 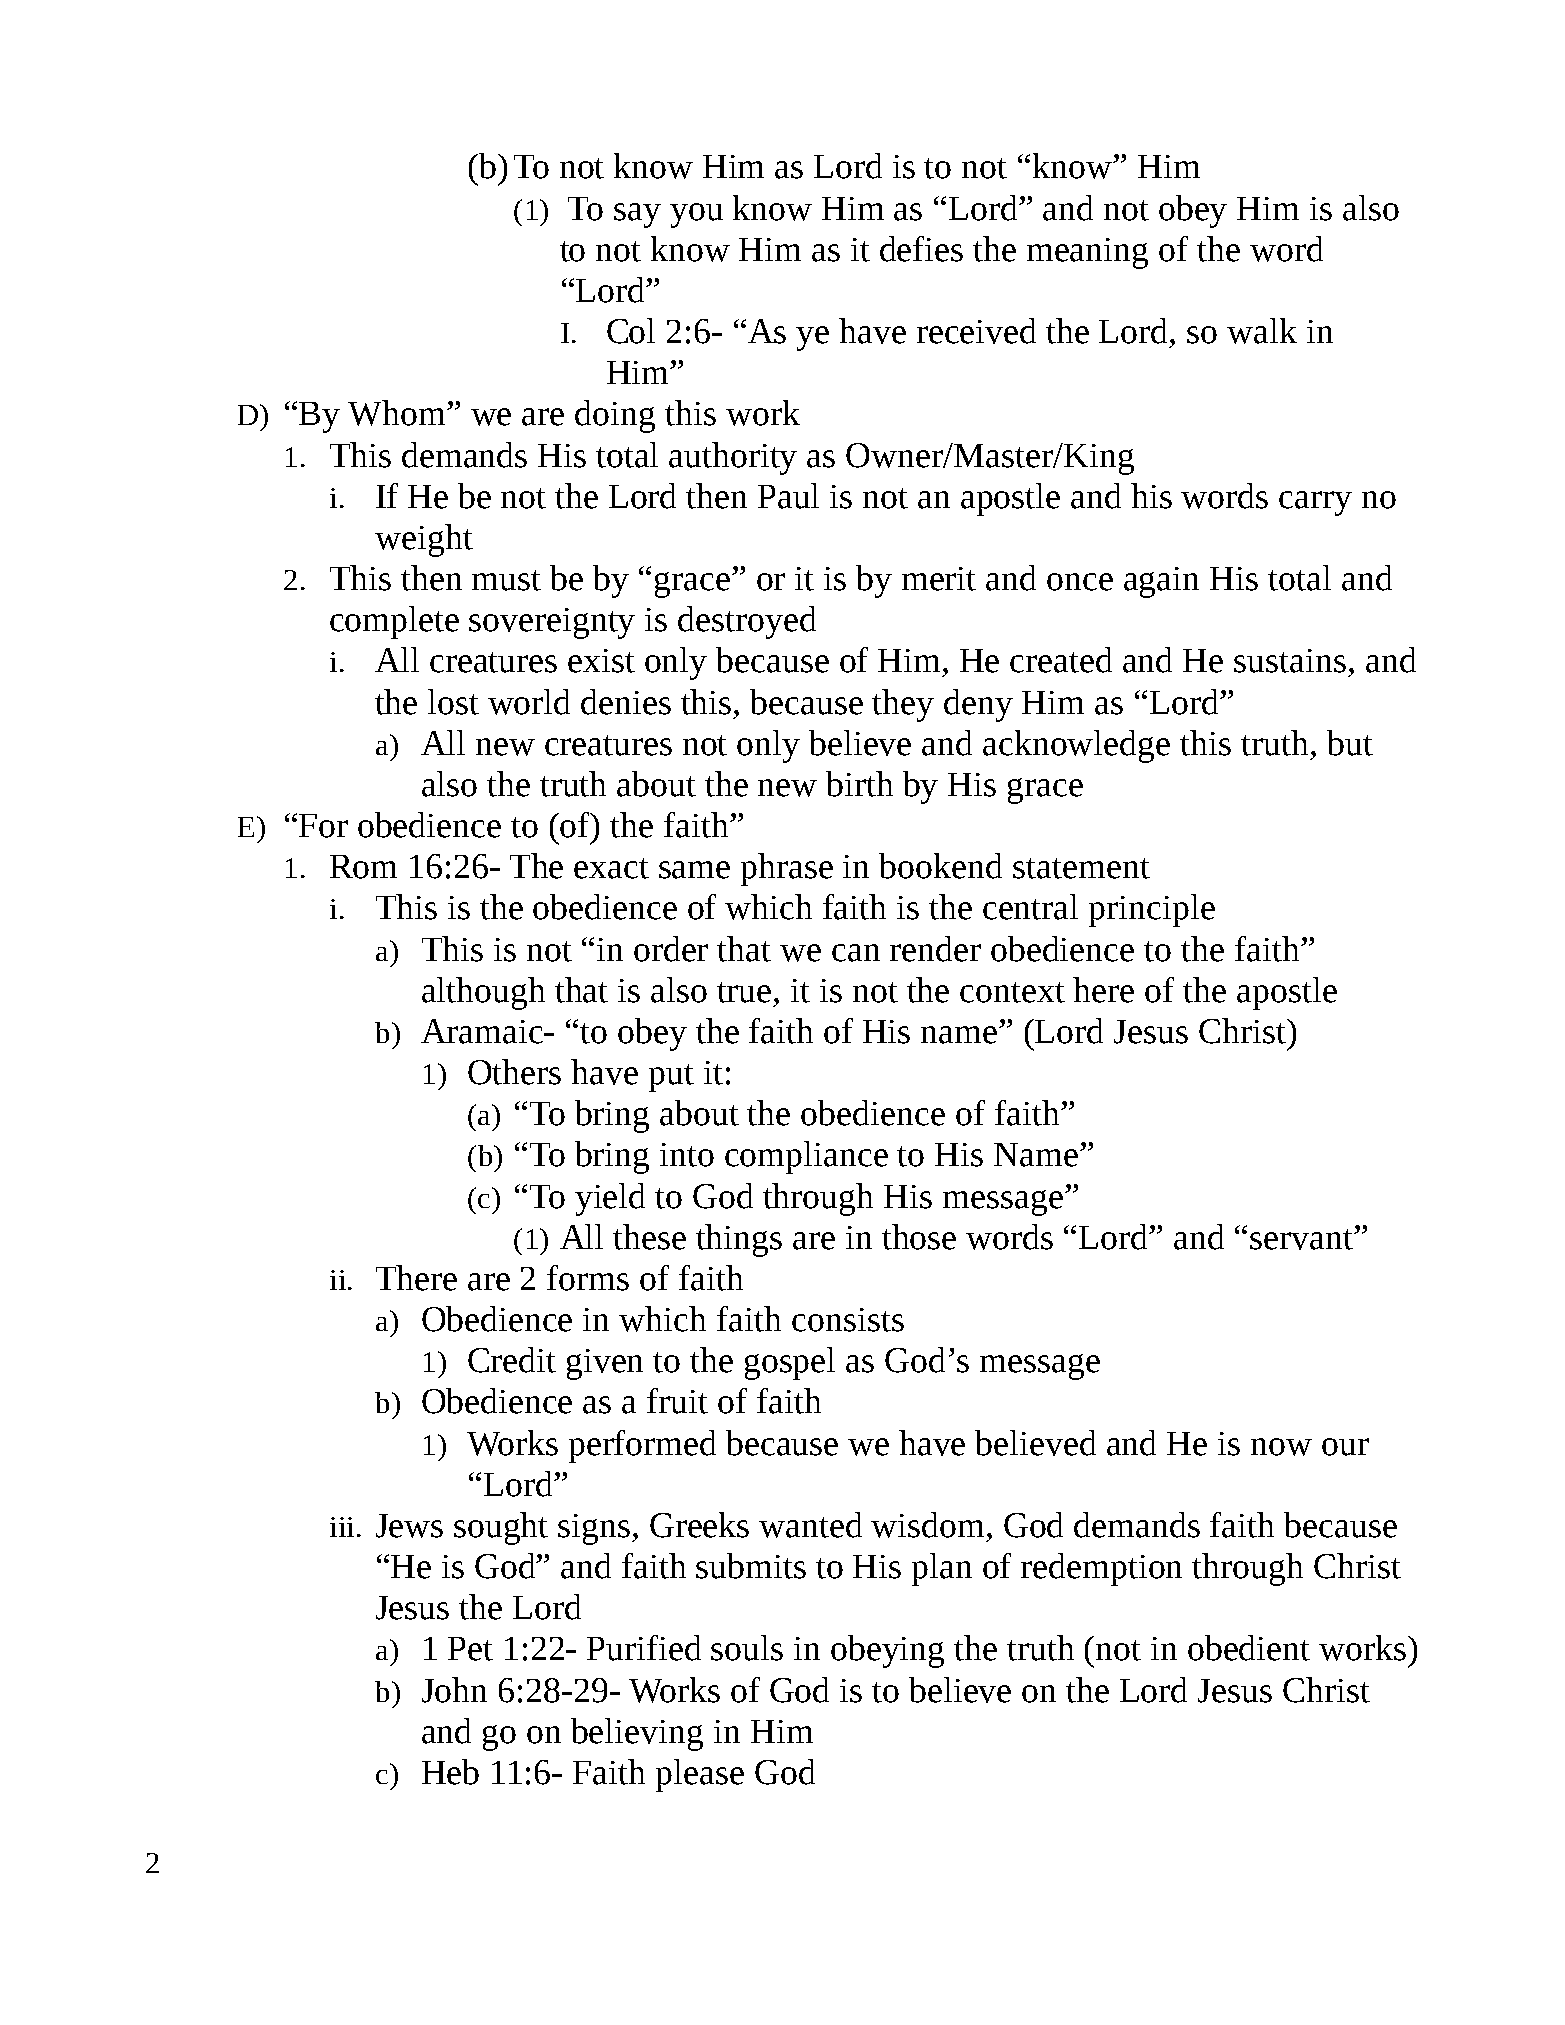 I want to click on our, so click(x=1345, y=1447).
